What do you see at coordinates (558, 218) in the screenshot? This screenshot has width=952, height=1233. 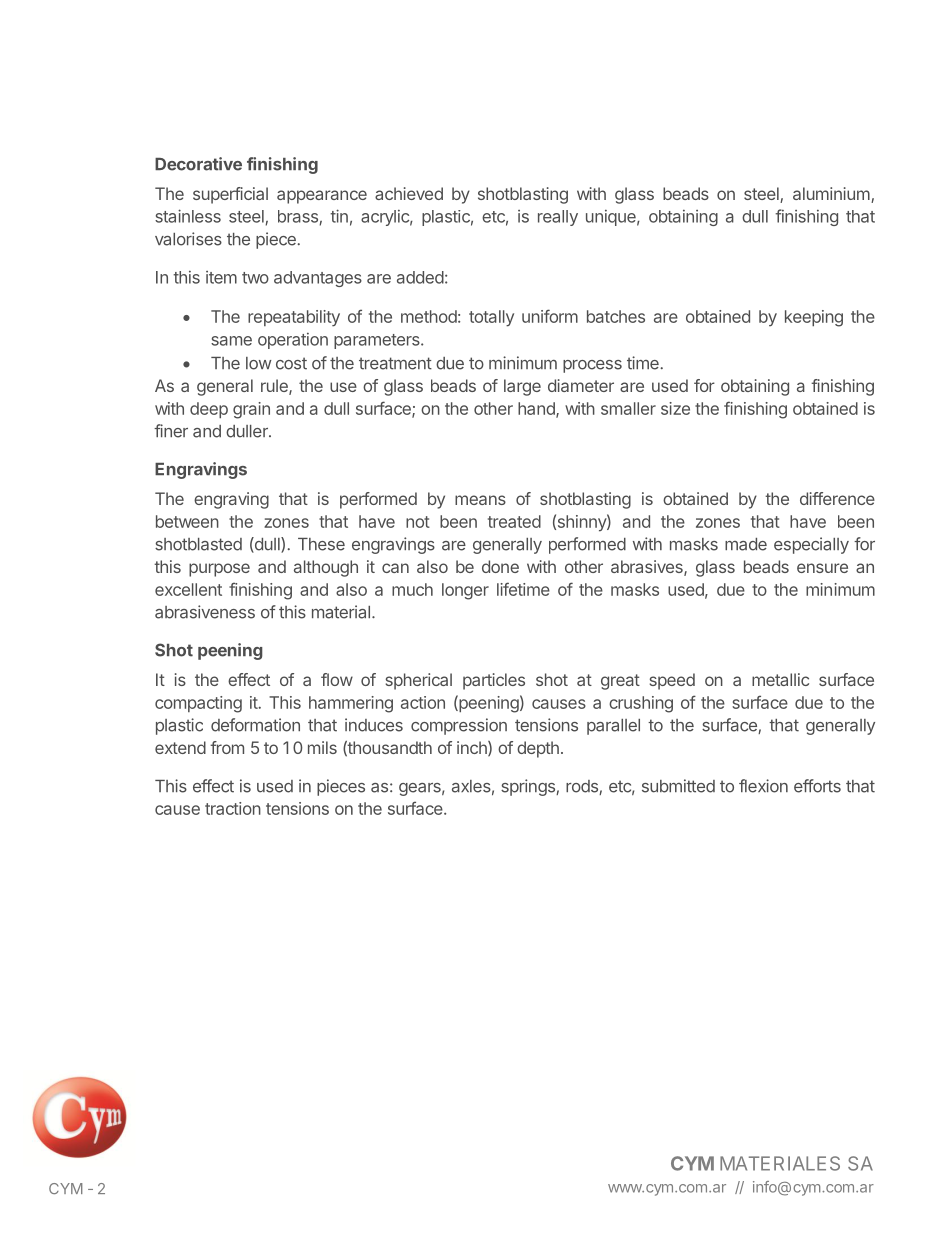 I see `really` at bounding box center [558, 218].
